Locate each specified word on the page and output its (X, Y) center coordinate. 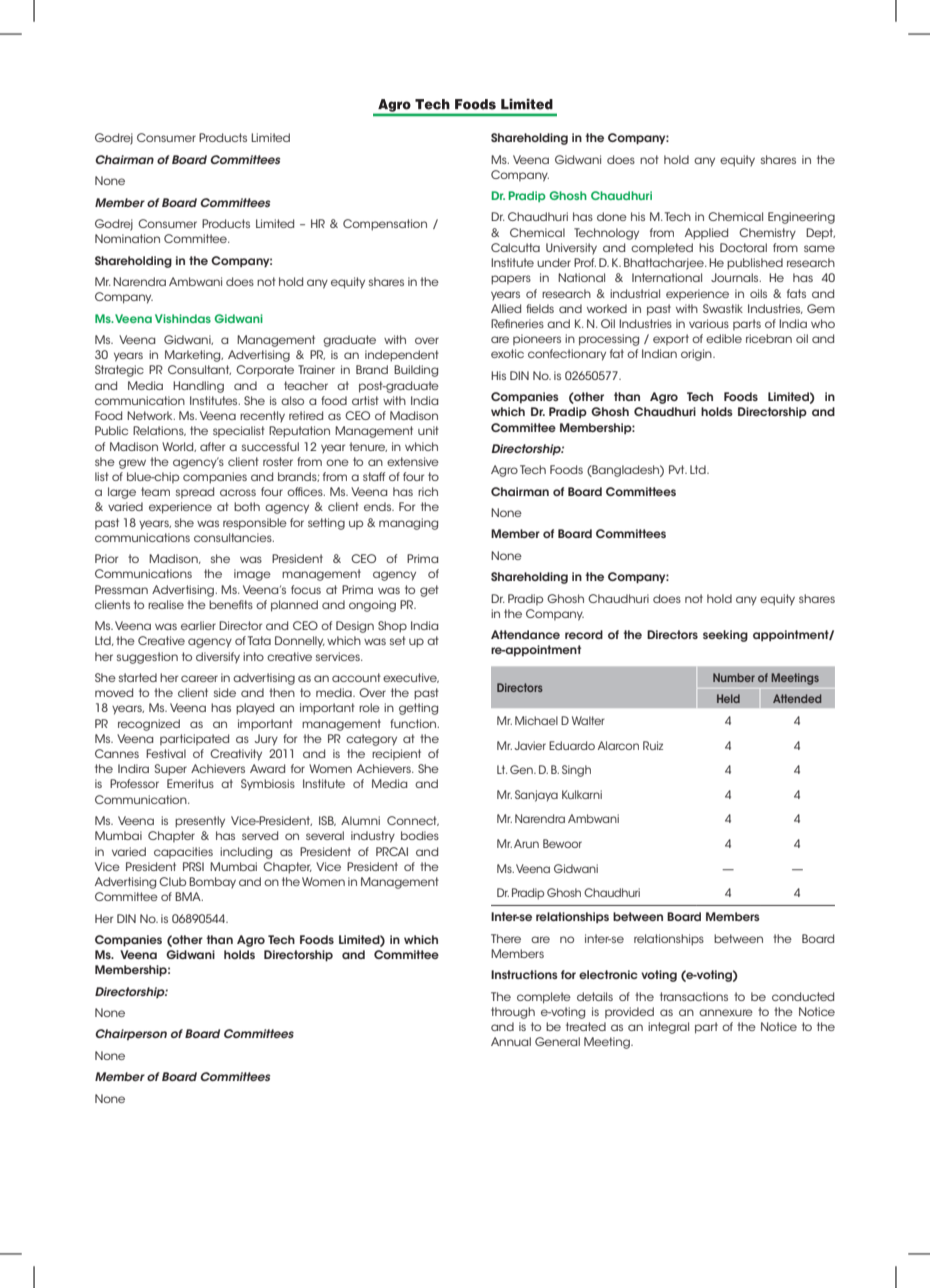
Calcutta (515, 247)
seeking (725, 636)
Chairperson (131, 1034)
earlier (198, 625)
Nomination (127, 238)
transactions (694, 996)
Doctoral (743, 247)
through (513, 1013)
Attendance (525, 634)
